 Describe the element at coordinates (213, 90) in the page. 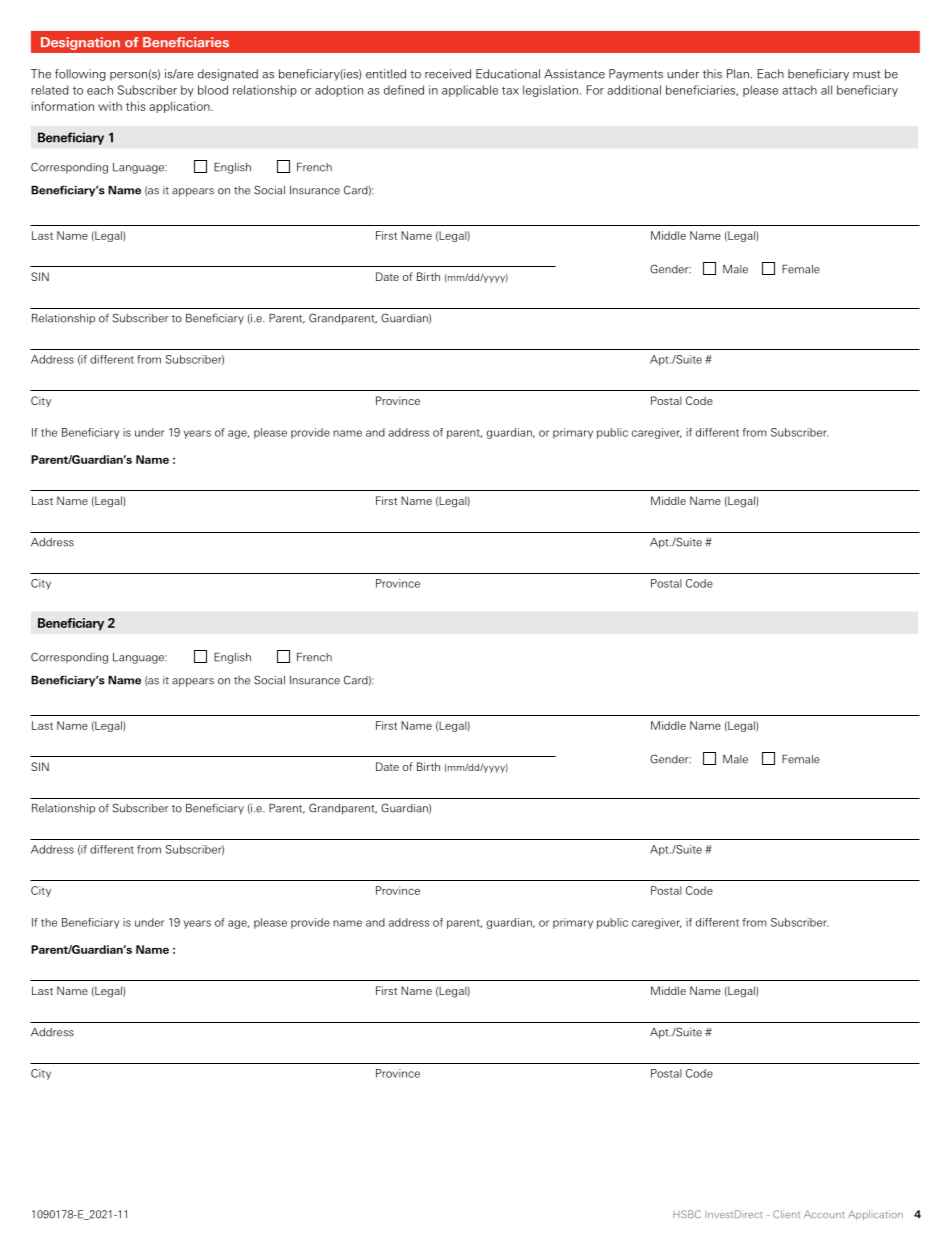

I see `blood` at that location.
